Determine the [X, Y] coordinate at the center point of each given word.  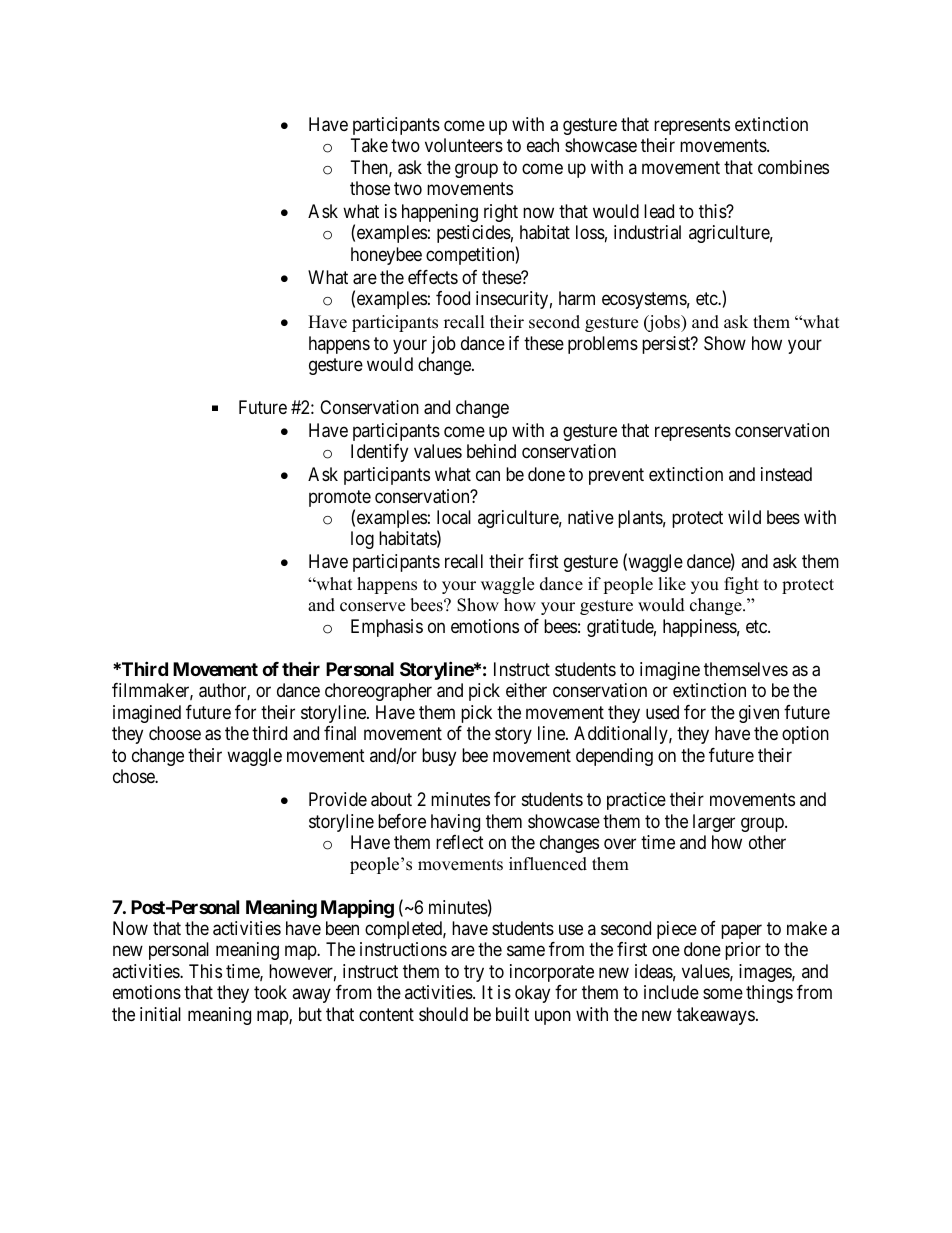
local [454, 517]
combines [793, 167]
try [474, 973]
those [370, 188]
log [362, 540]
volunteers [464, 145]
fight [741, 585]
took [270, 992]
